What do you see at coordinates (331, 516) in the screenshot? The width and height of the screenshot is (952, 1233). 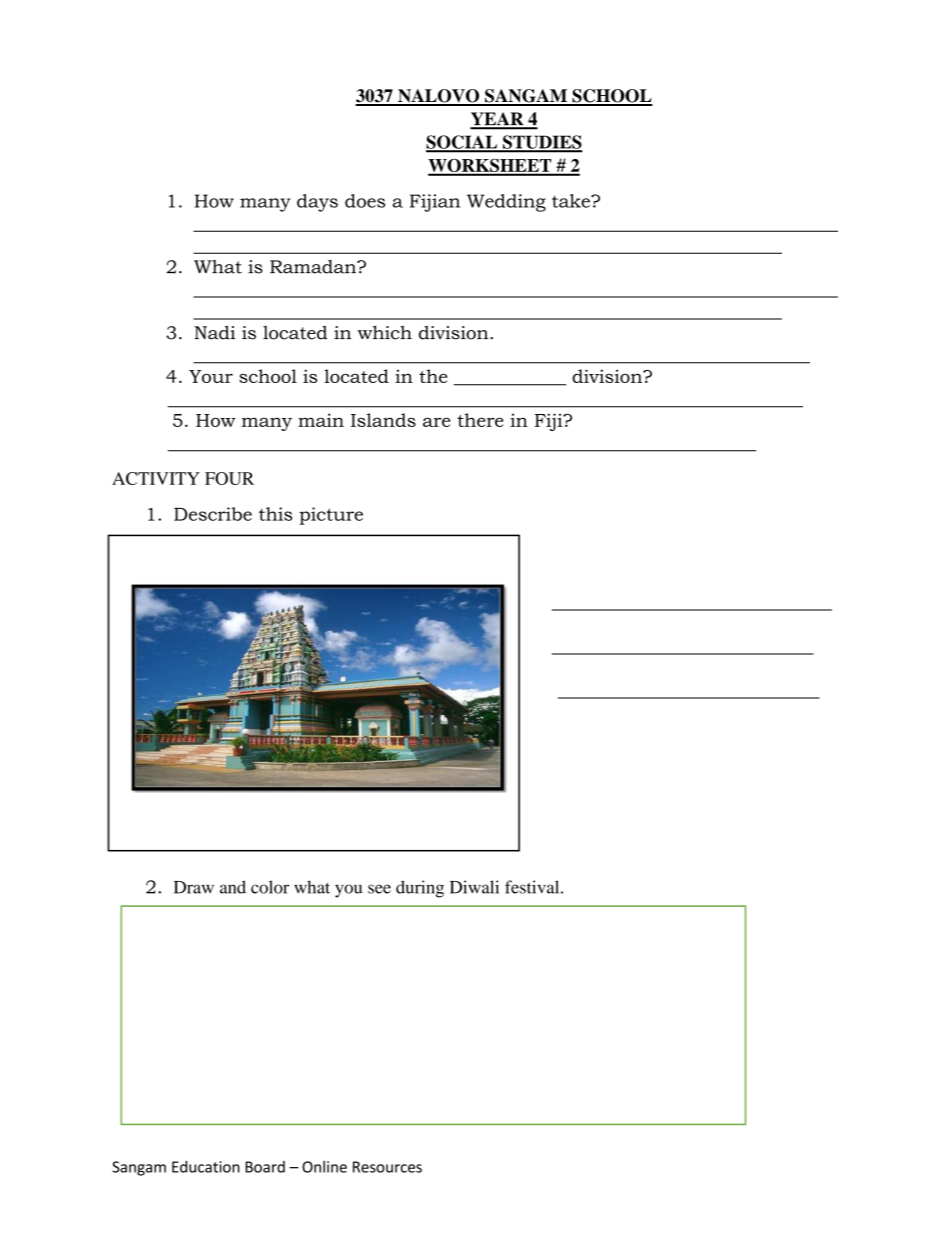 I see `picture` at bounding box center [331, 516].
